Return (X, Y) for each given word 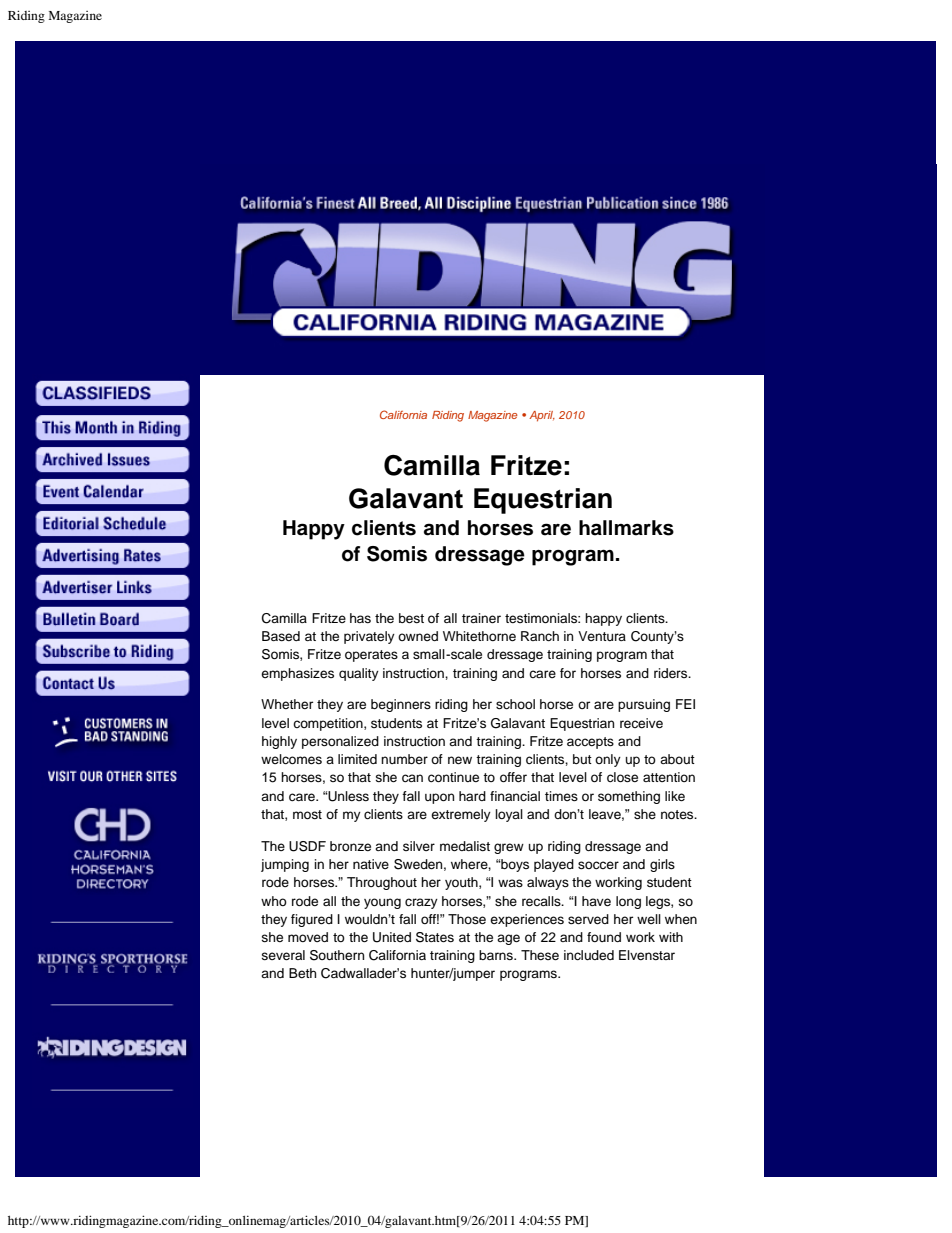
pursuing (644, 705)
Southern (337, 955)
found (604, 937)
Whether (287, 704)
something (629, 797)
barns (497, 955)
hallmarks (626, 528)
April (542, 416)
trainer (481, 618)
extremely (461, 815)
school (515, 704)
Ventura (602, 636)
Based (281, 636)
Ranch (540, 636)
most (307, 814)
